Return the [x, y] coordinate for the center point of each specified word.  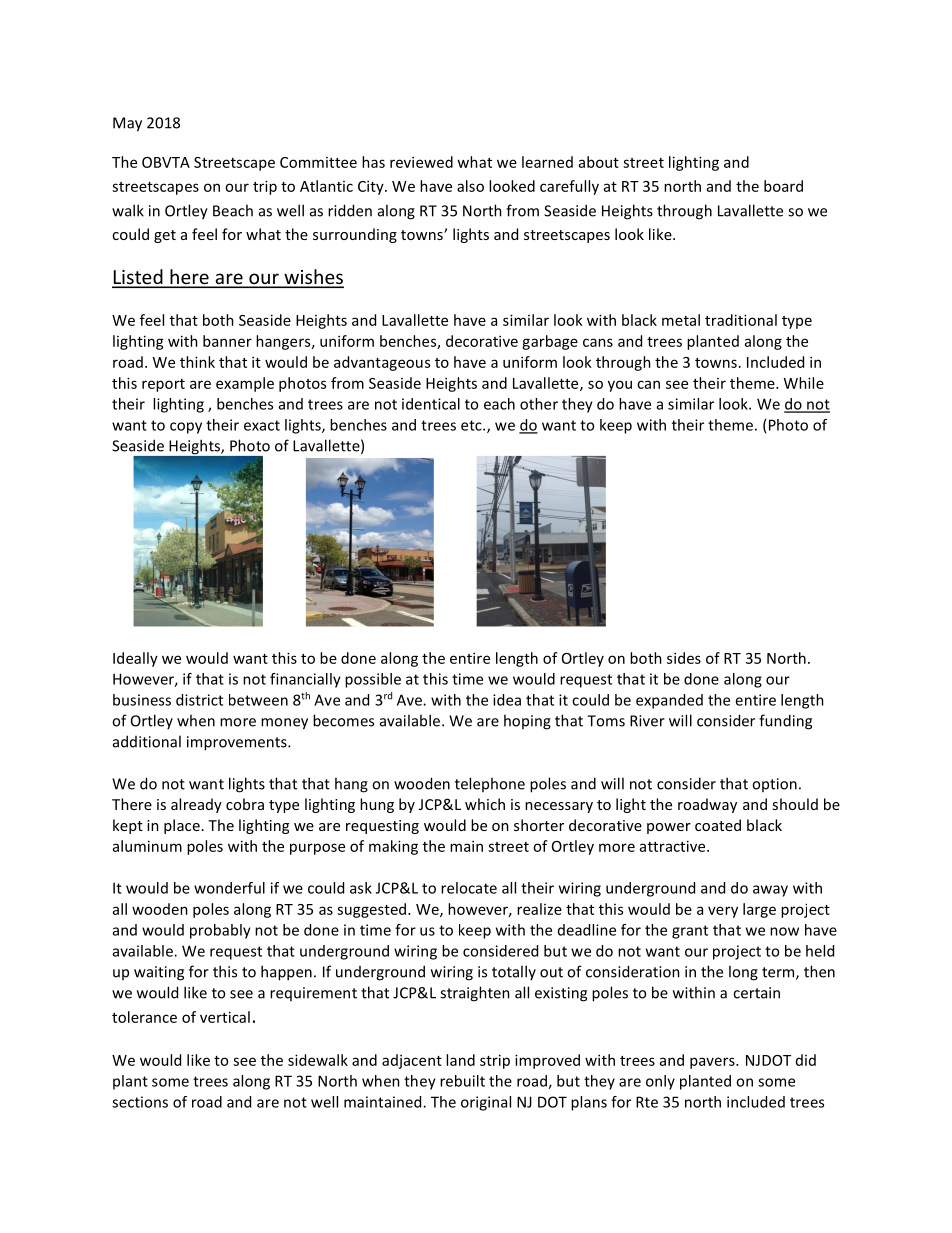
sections [140, 1102]
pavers [713, 1063]
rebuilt [462, 1081]
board [783, 186]
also [470, 186]
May [127, 124]
